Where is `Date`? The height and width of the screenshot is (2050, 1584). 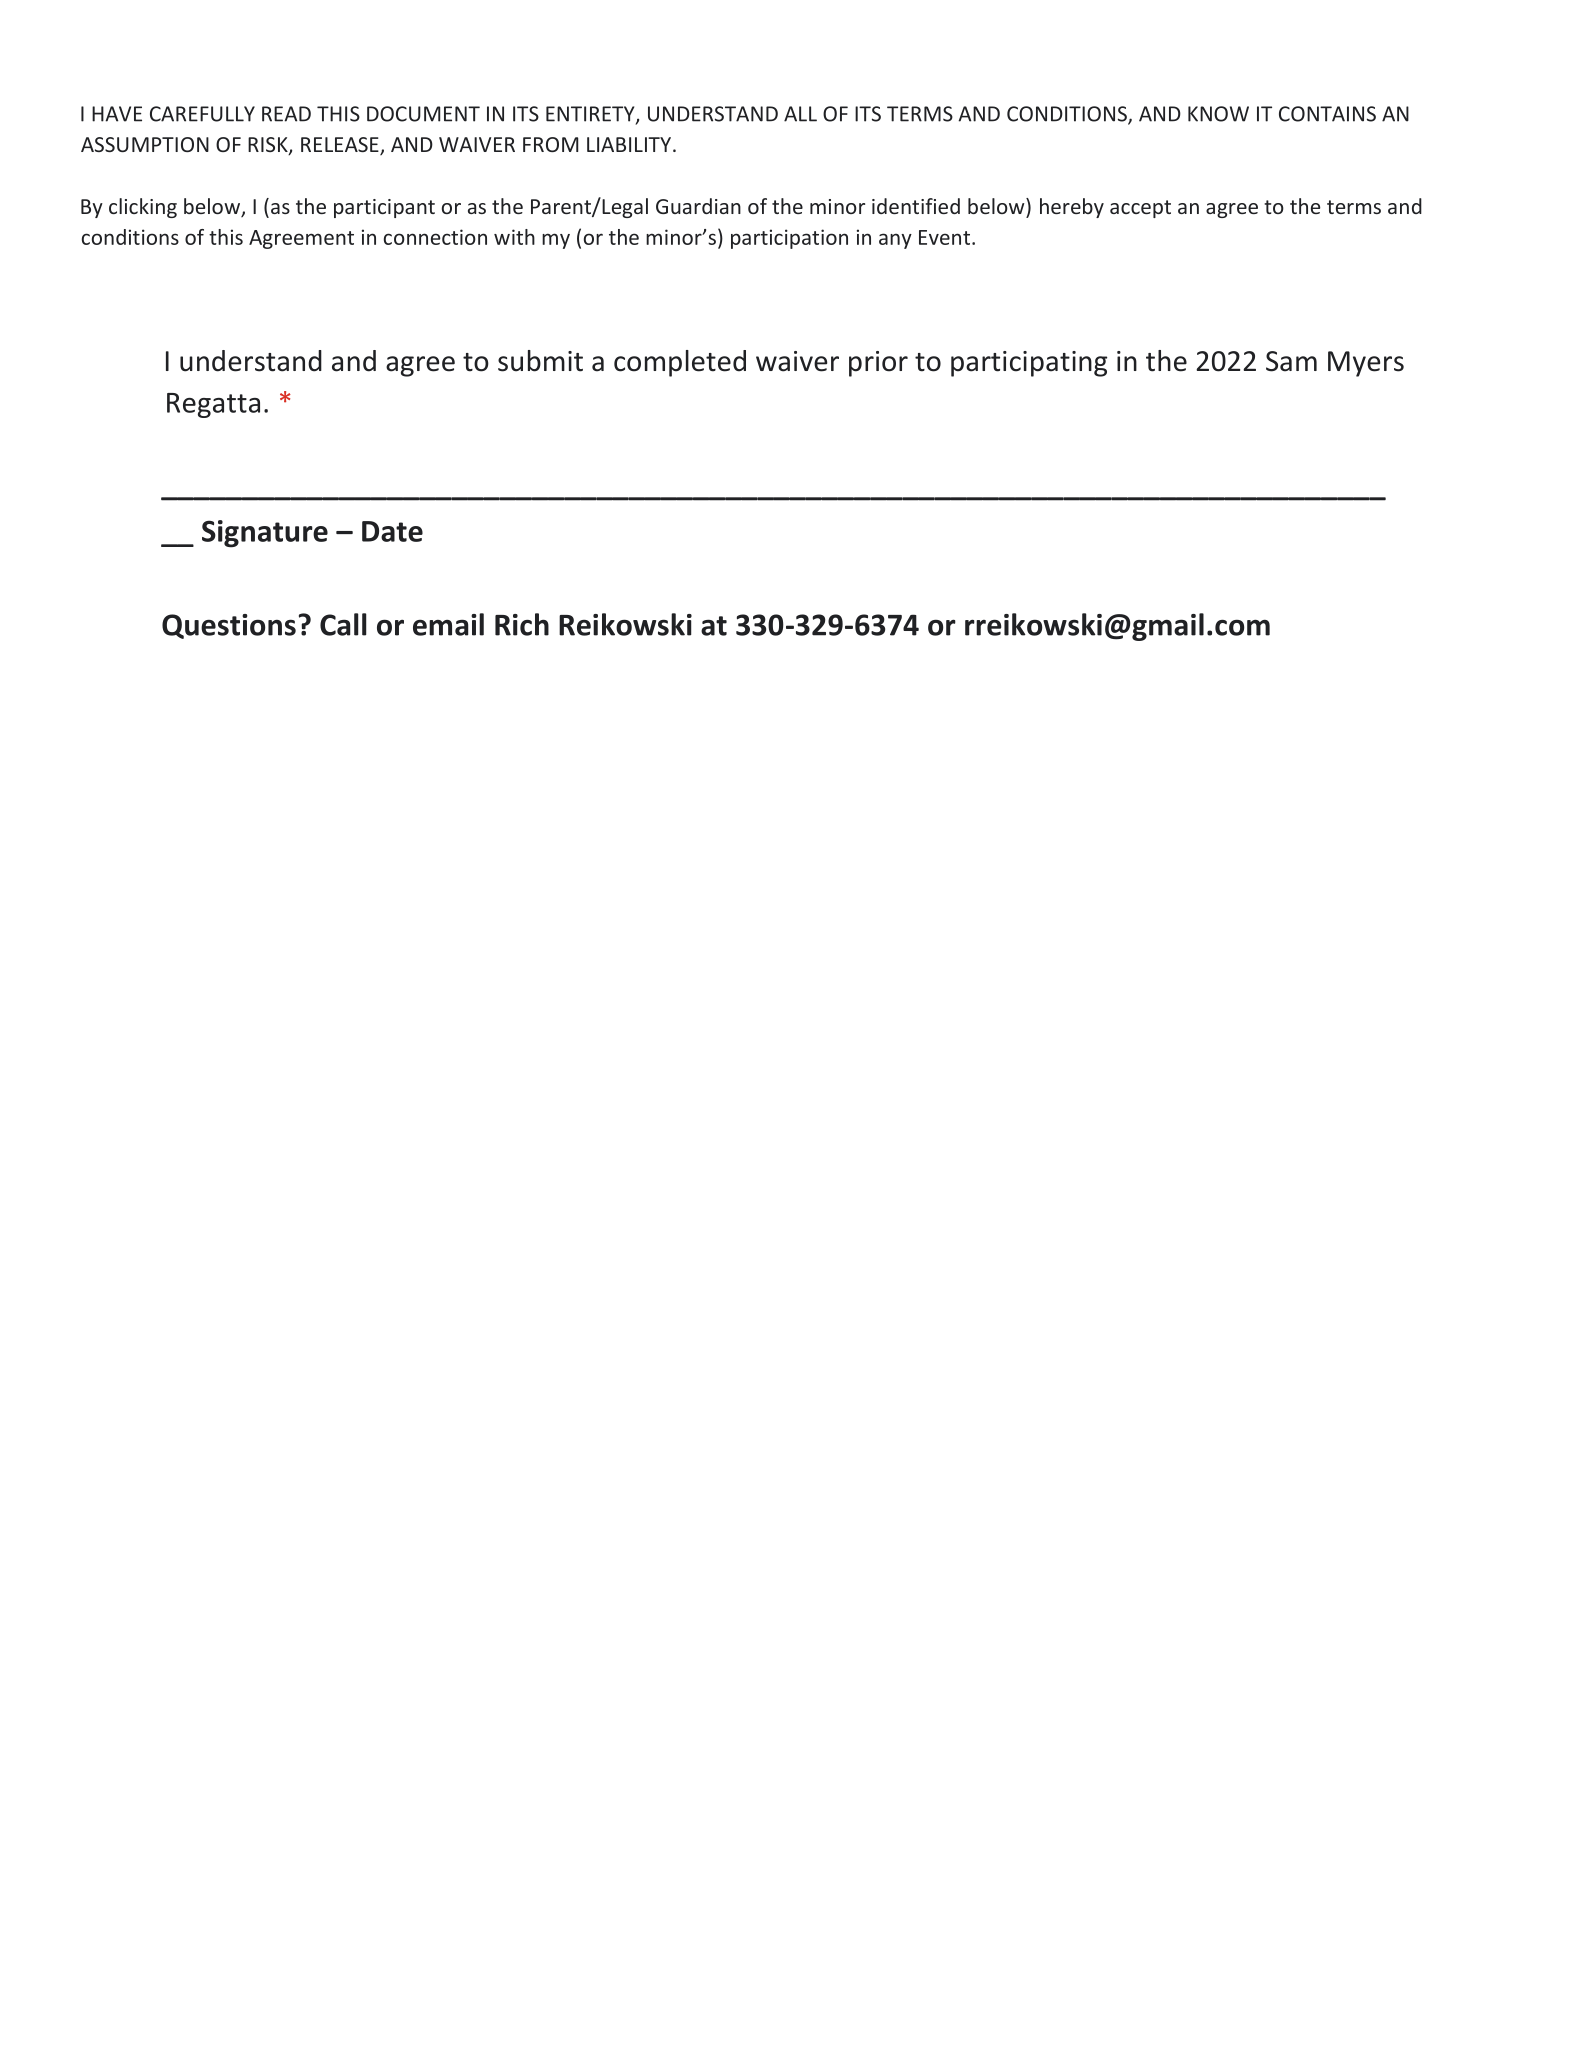 Date is located at coordinates (392, 531).
